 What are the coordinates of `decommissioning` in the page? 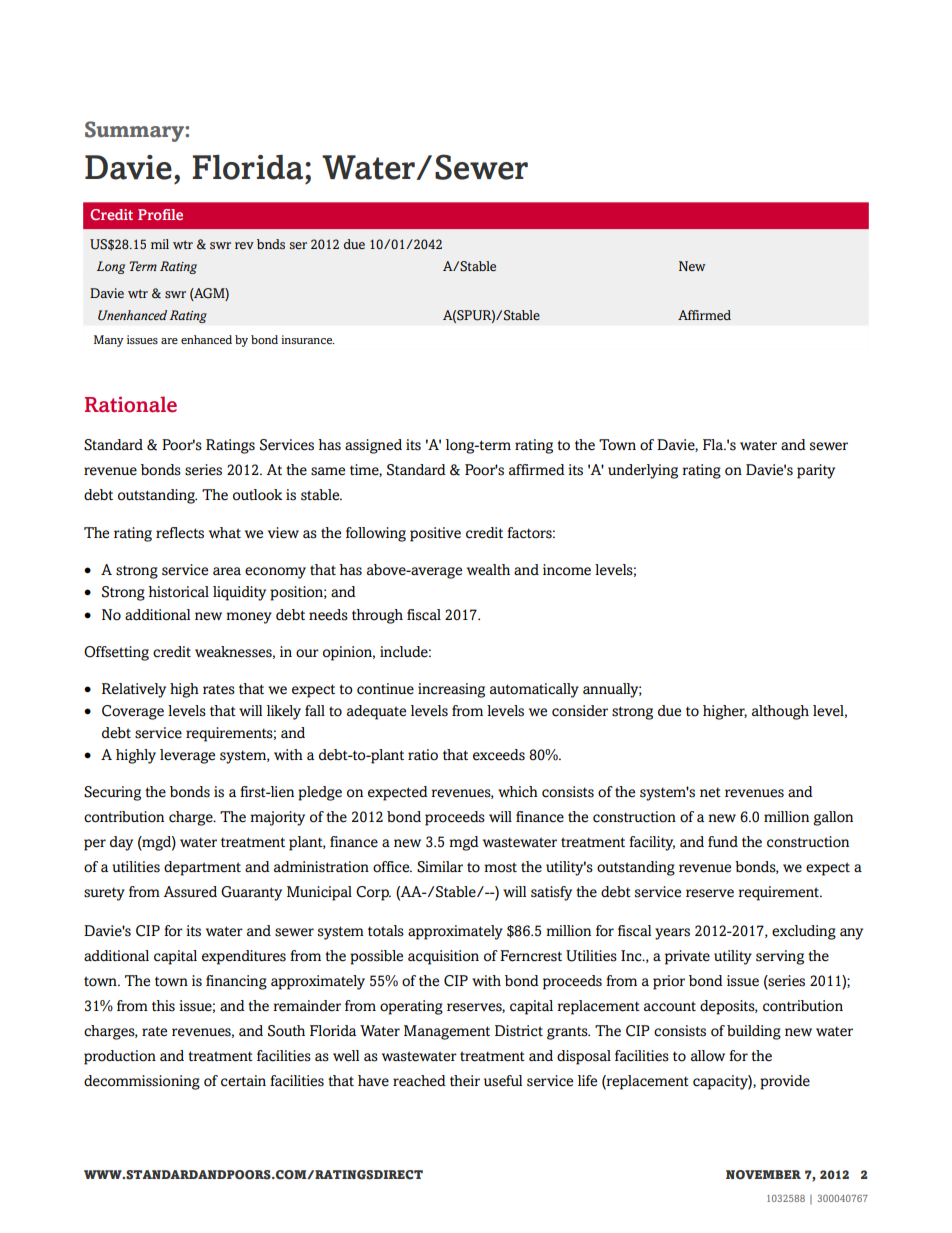 It's located at (142, 1082).
